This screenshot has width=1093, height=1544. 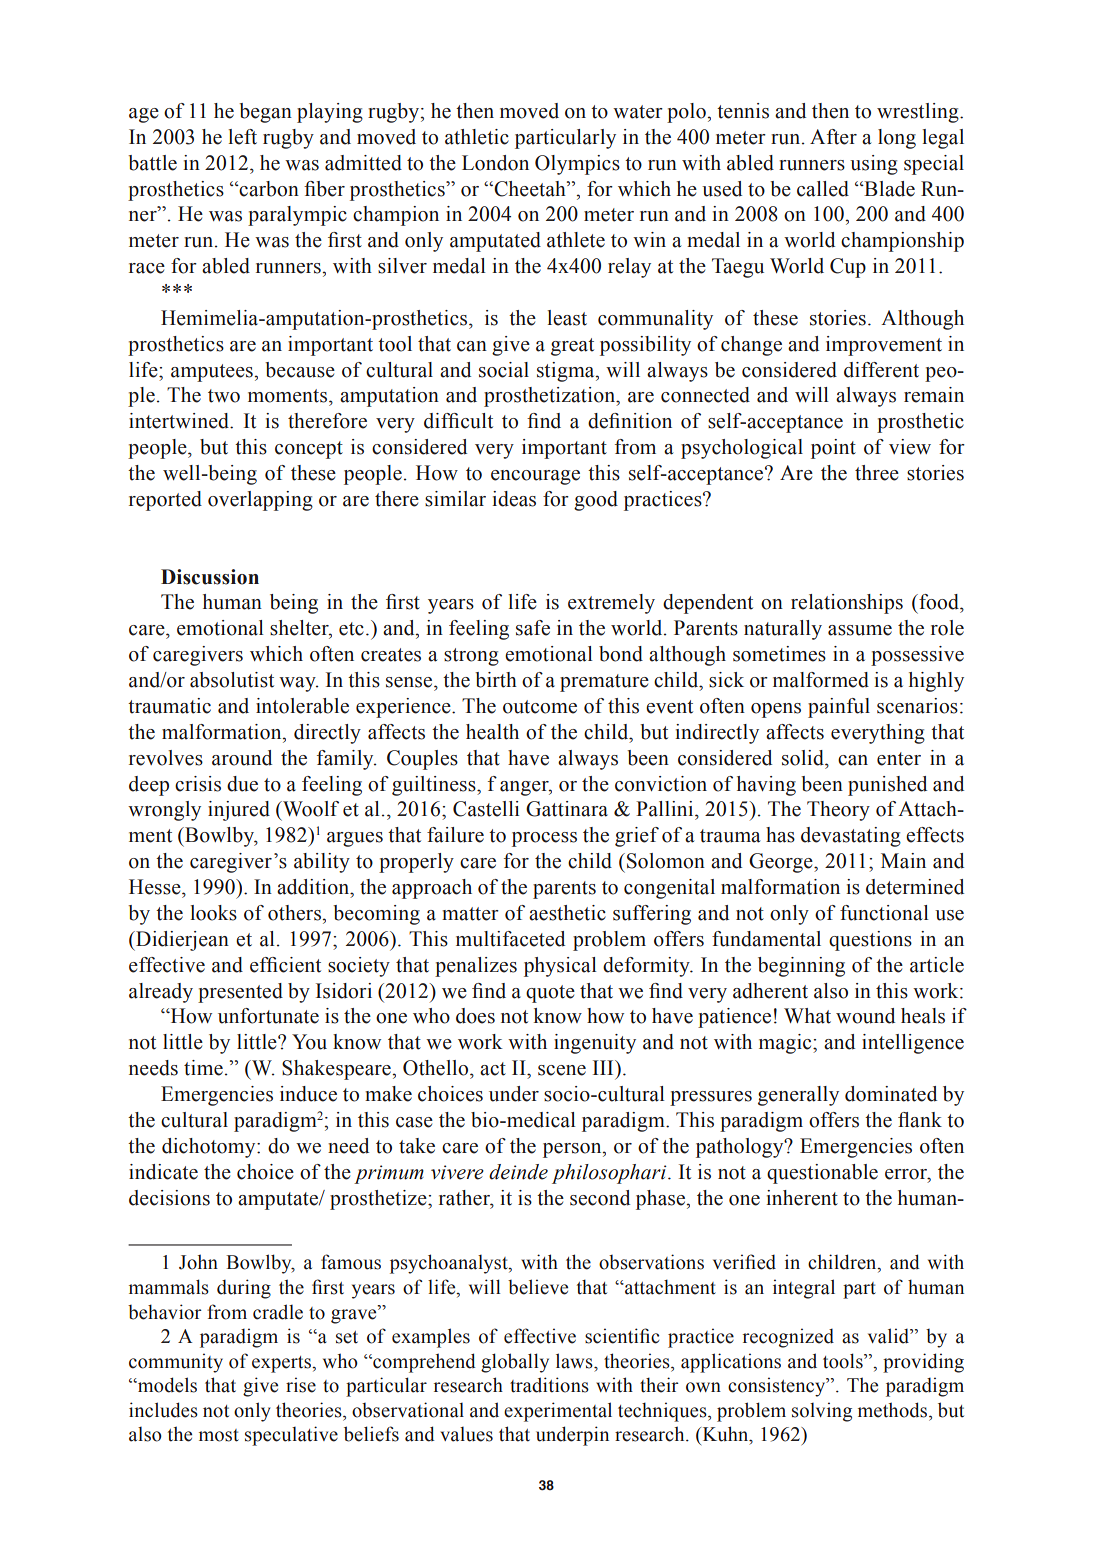 What do you see at coordinates (833, 137) in the screenshot?
I see `After` at bounding box center [833, 137].
